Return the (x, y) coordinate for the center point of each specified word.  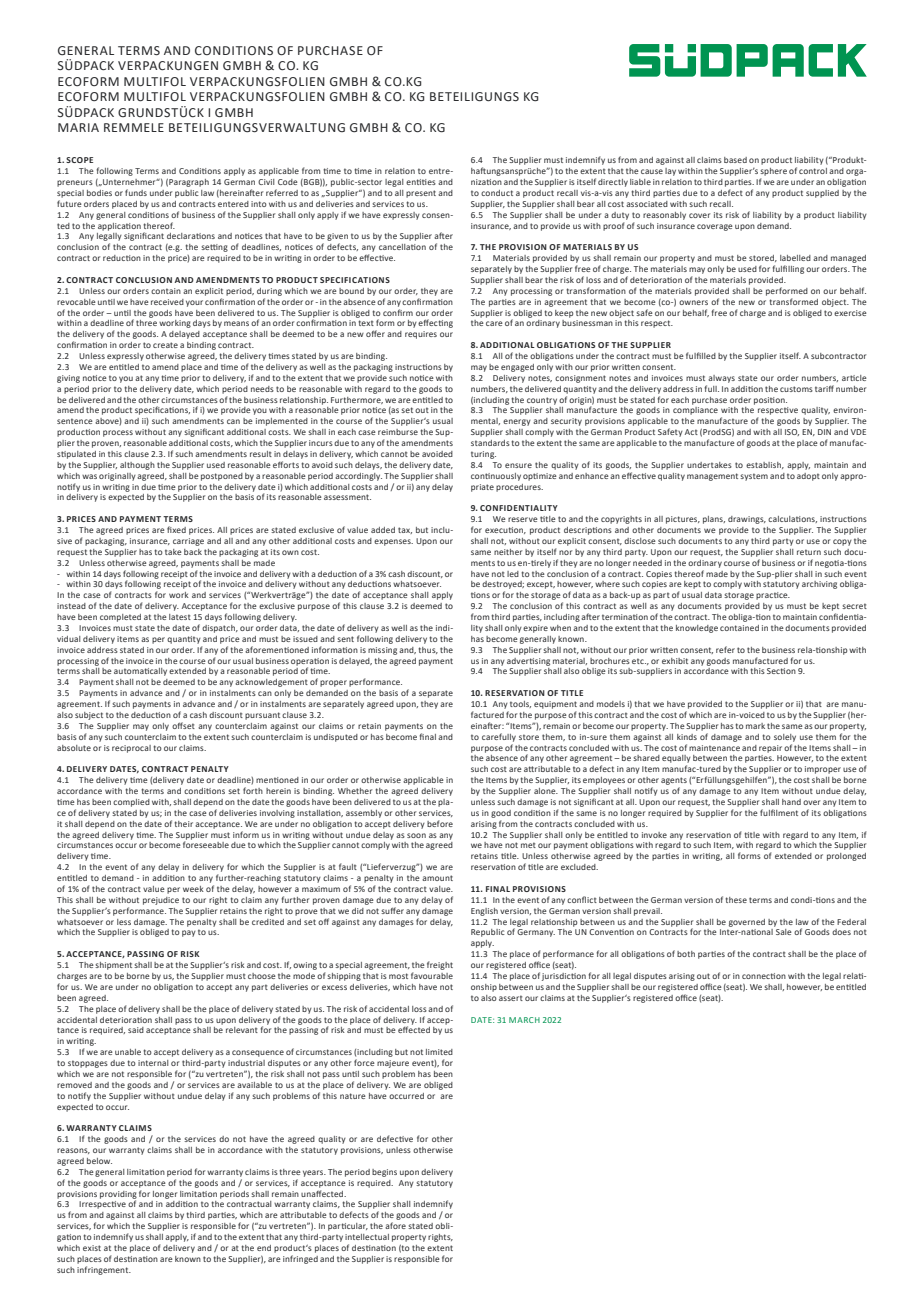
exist (92, 1248)
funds (136, 192)
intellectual (367, 1237)
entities (421, 182)
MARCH (524, 1020)
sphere (773, 172)
